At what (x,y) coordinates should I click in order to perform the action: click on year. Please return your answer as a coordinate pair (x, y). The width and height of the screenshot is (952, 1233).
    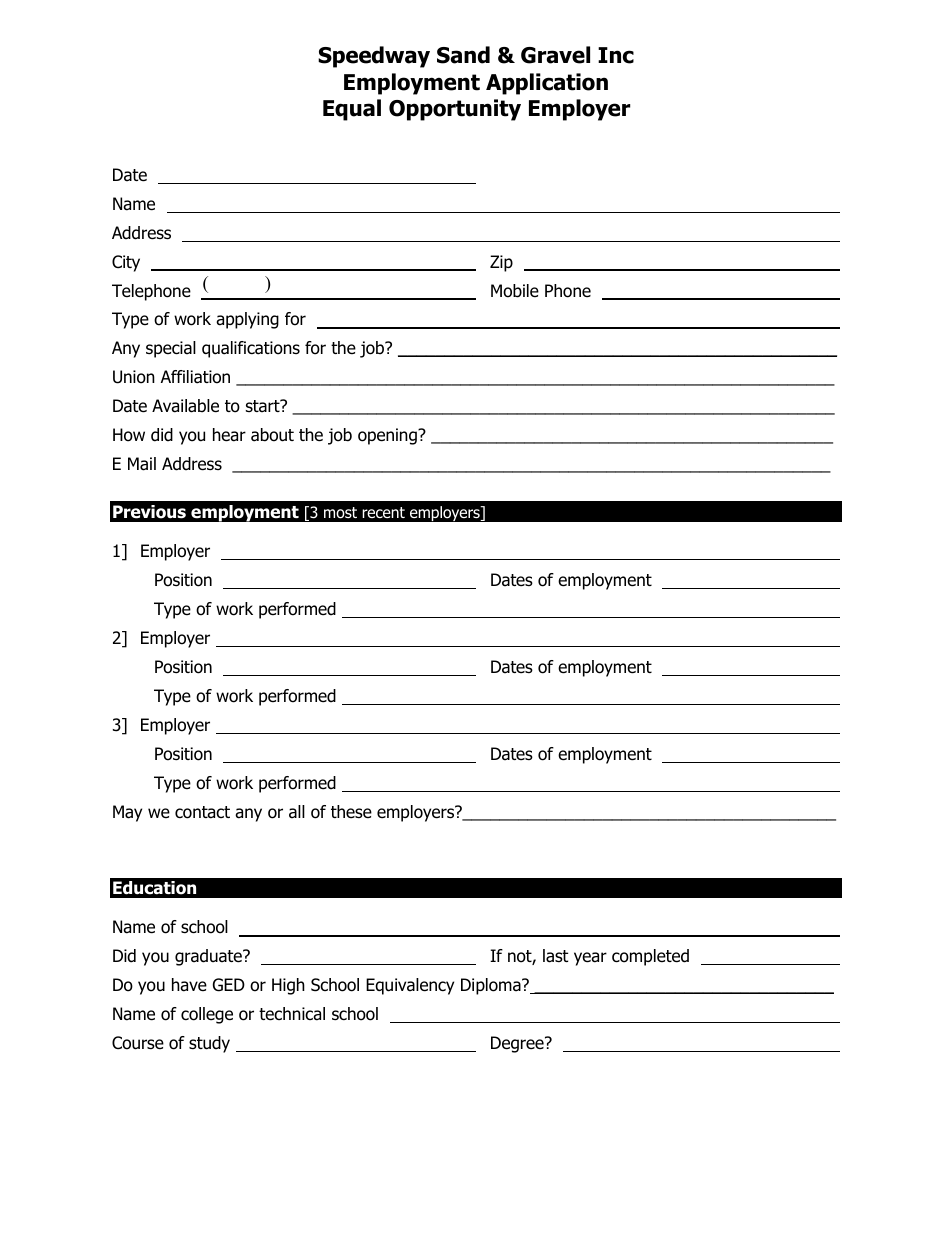
    Looking at the image, I should click on (590, 959).
